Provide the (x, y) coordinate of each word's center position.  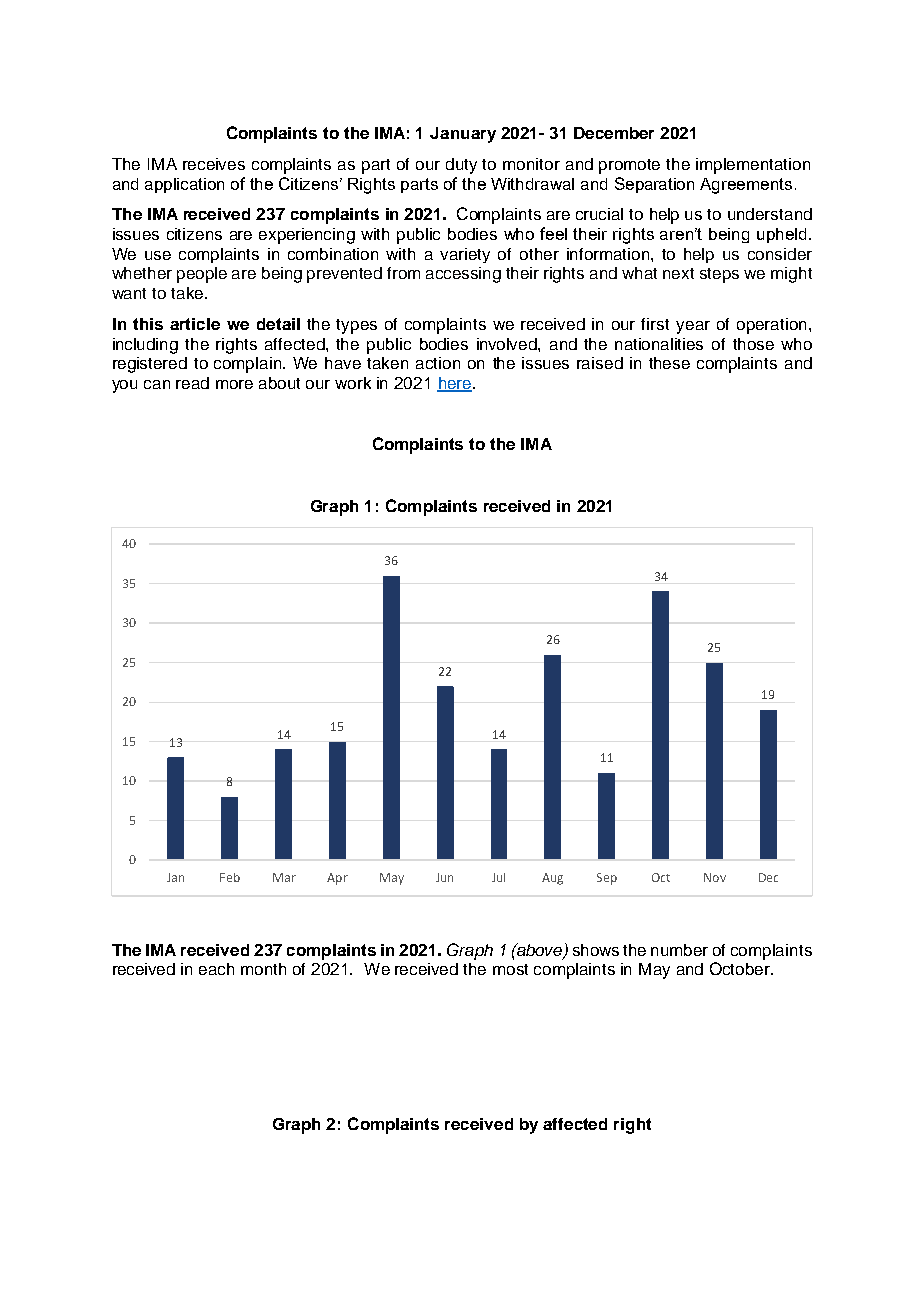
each (216, 969)
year (693, 327)
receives (214, 164)
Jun (444, 877)
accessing (463, 275)
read (192, 383)
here (454, 384)
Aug (552, 879)
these (669, 363)
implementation (753, 166)
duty (461, 166)
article (195, 324)
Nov (715, 877)
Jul (498, 877)
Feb (230, 877)
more (234, 384)
